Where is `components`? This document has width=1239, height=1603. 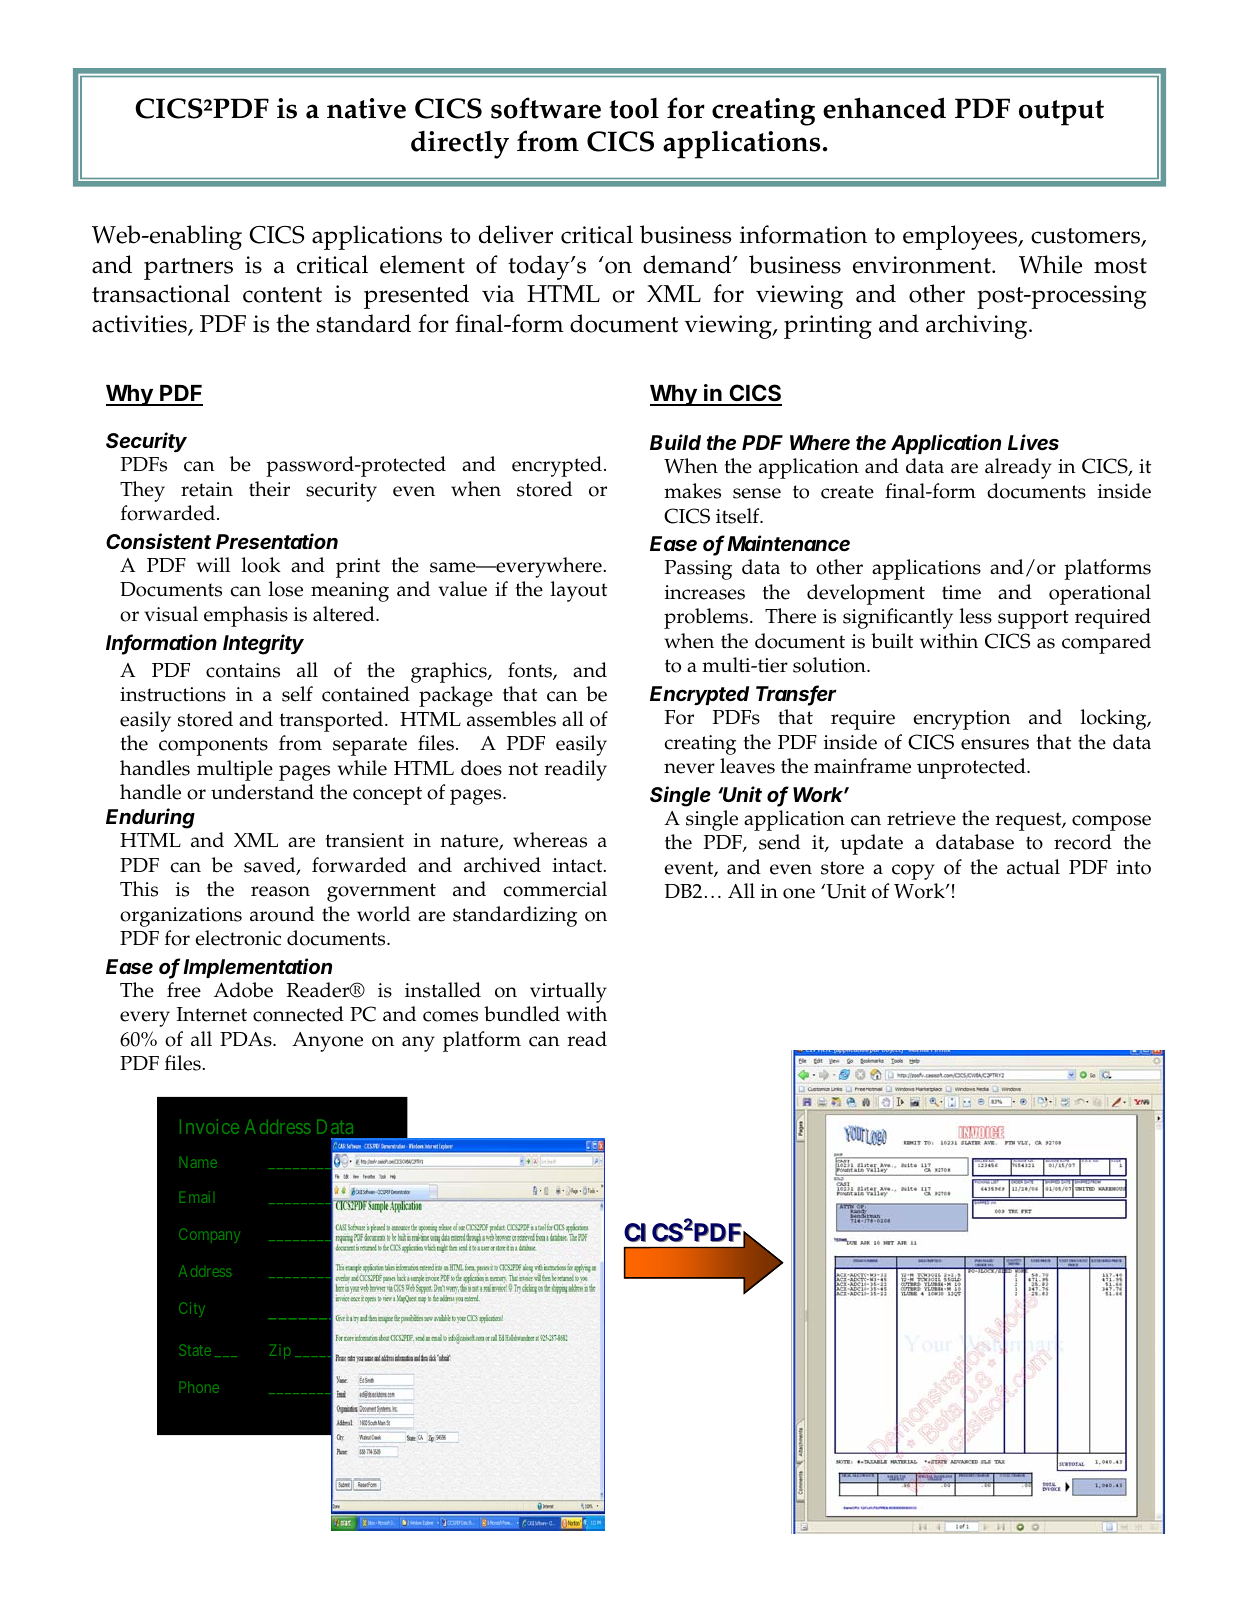 components is located at coordinates (213, 746).
